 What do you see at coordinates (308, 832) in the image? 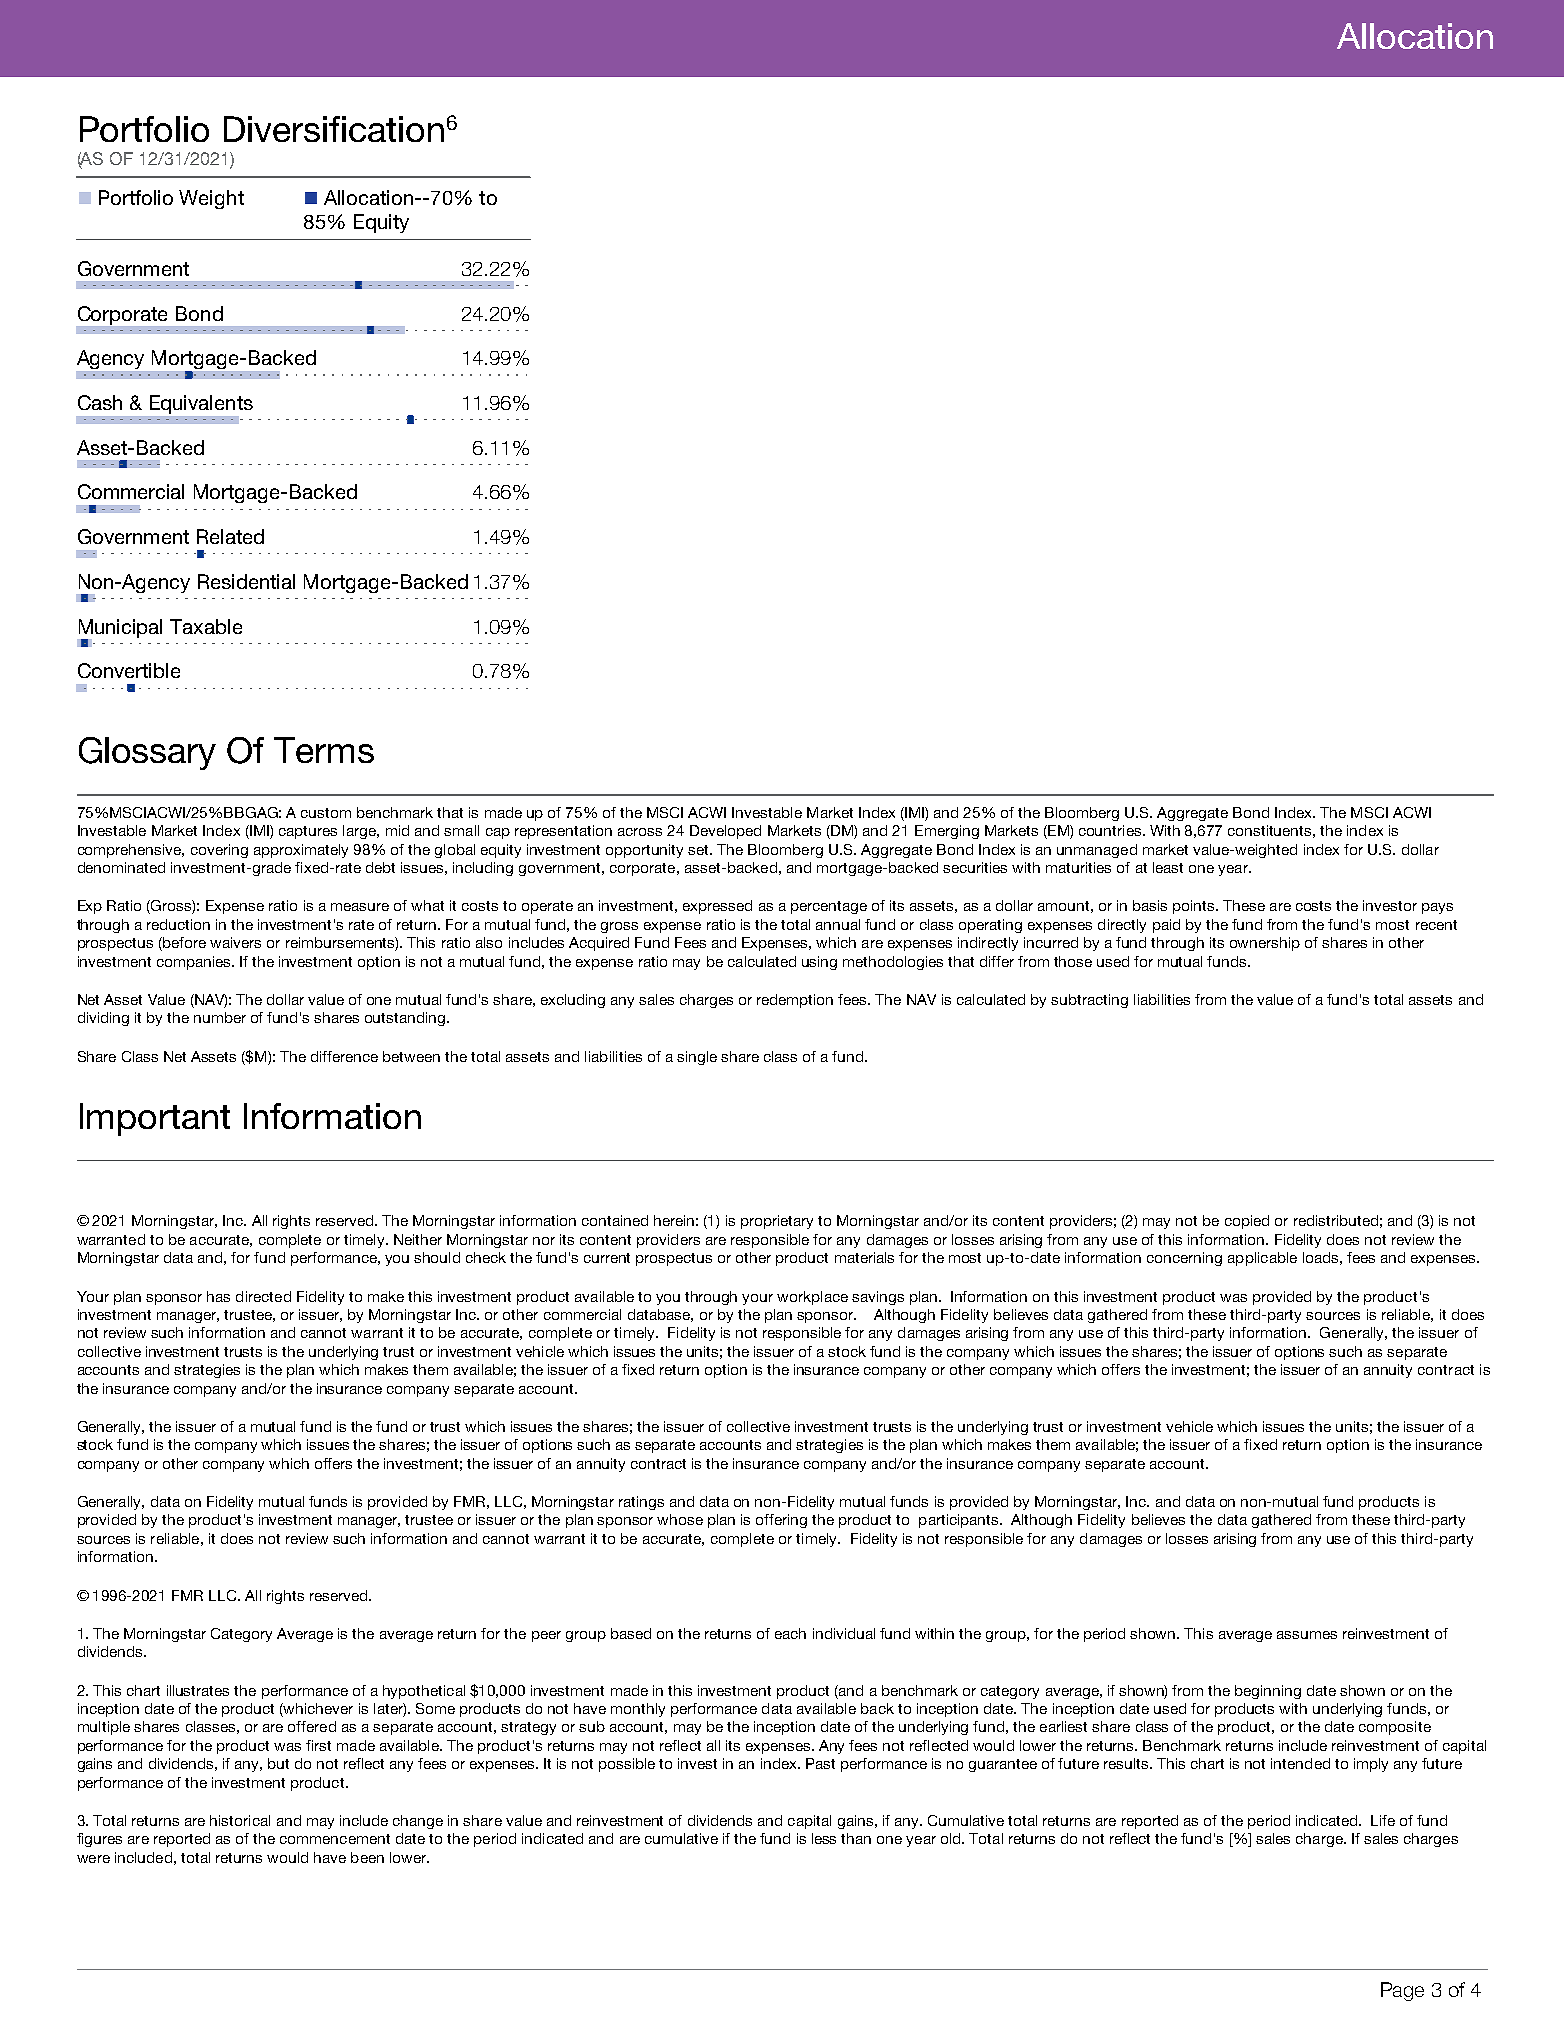
I see `captures` at bounding box center [308, 832].
